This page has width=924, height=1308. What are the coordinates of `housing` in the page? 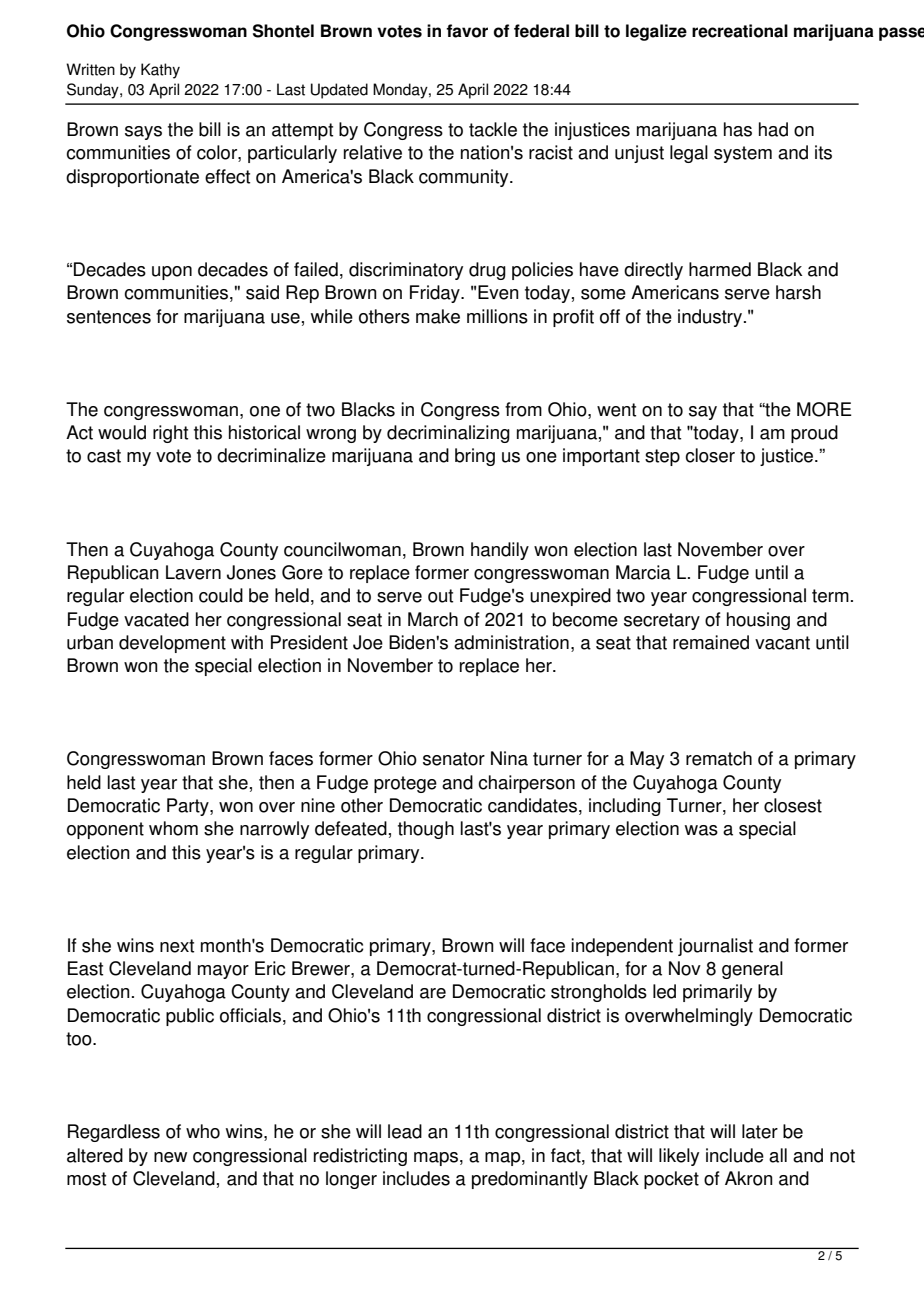 It's located at (758, 621).
